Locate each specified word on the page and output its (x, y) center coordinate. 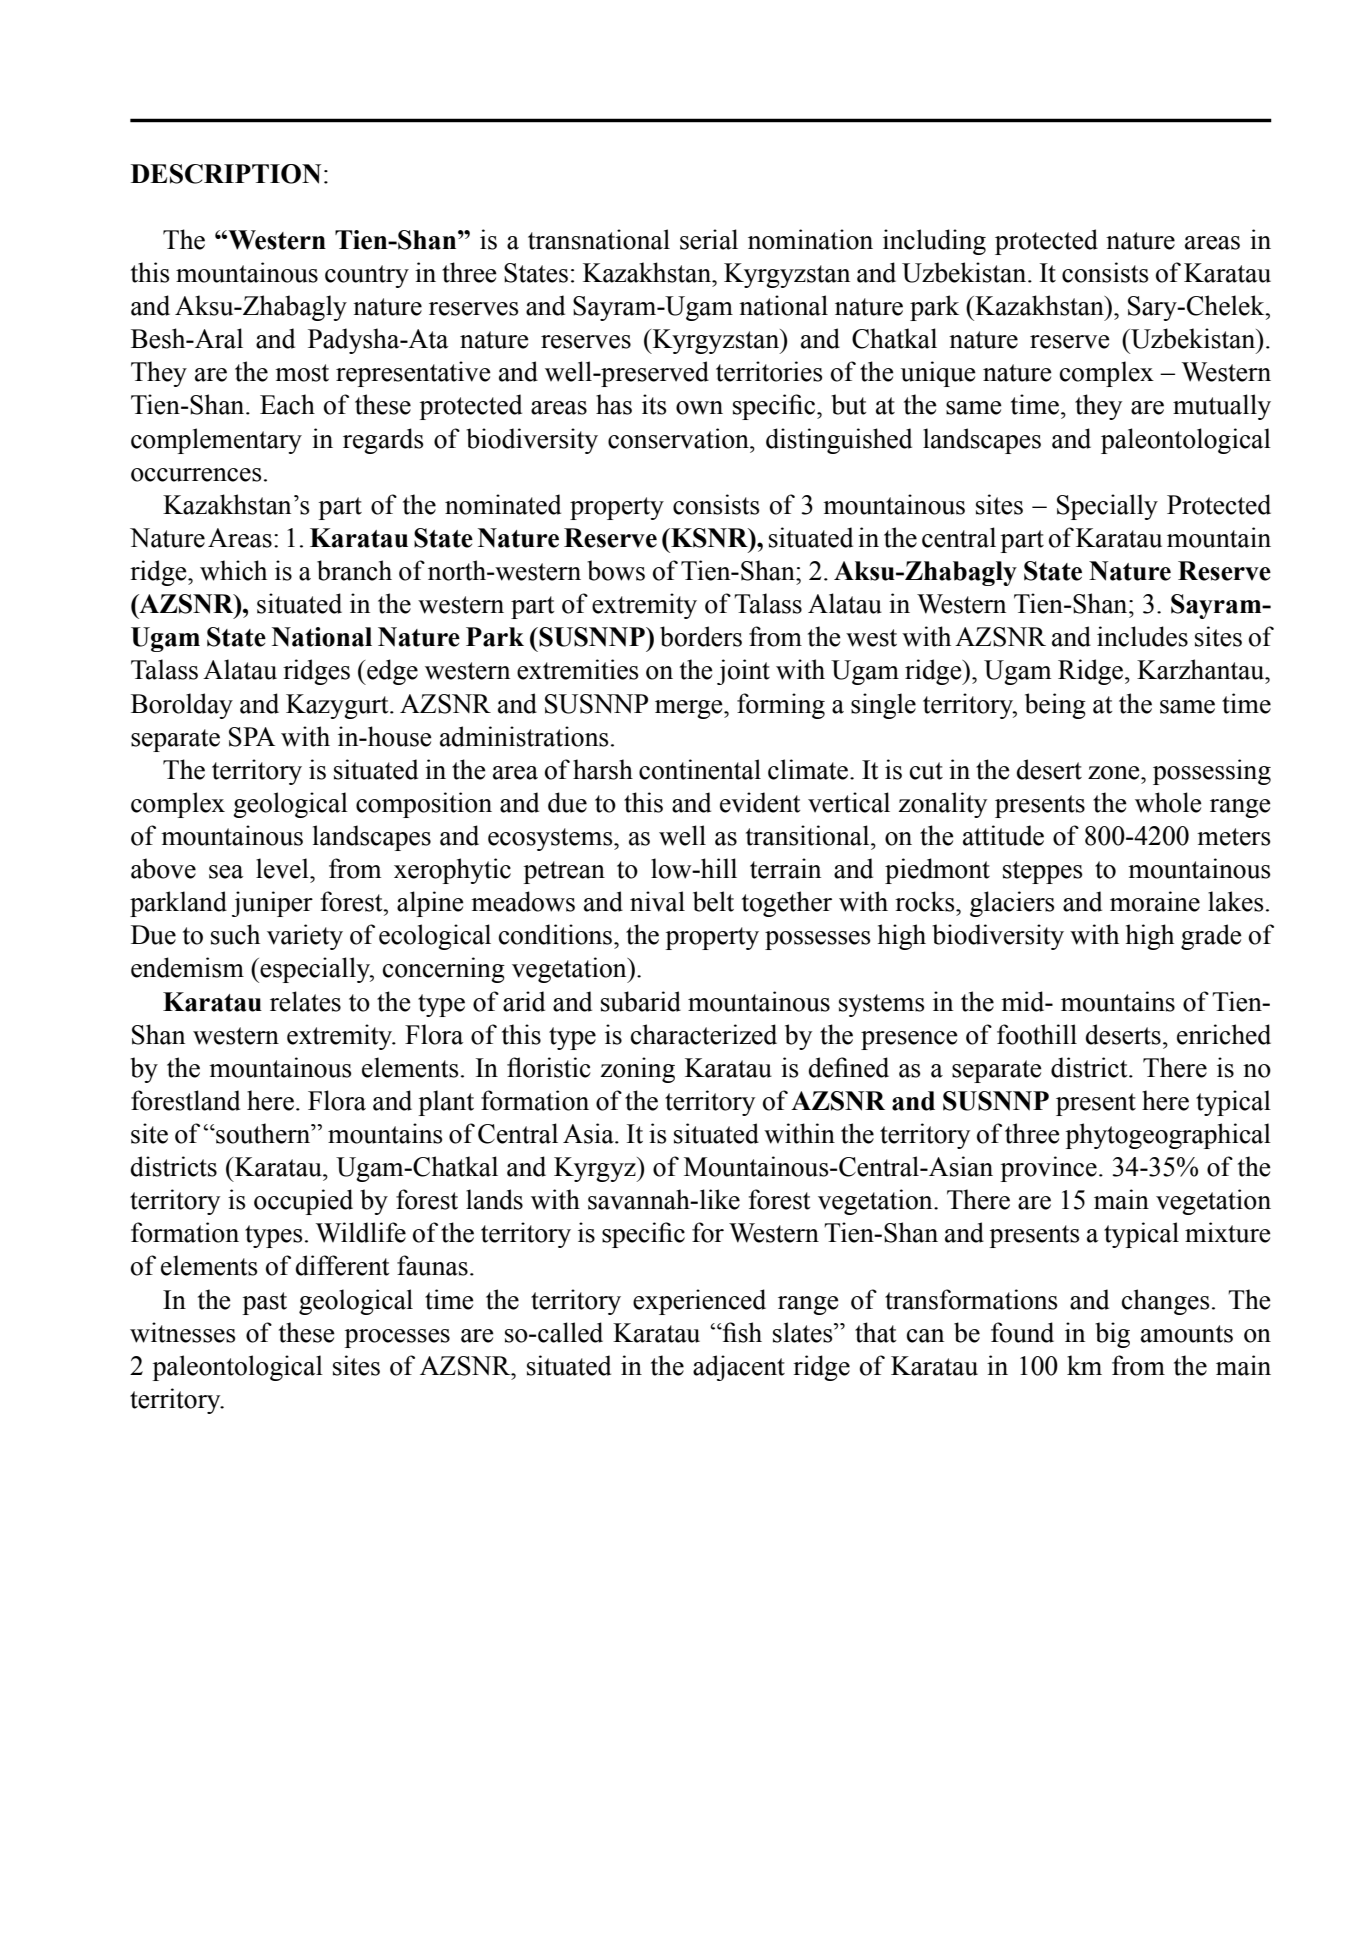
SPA (252, 737)
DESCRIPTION (226, 174)
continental (700, 769)
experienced (699, 1302)
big (1112, 1335)
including (934, 242)
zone (1115, 773)
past (264, 1303)
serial (709, 239)
